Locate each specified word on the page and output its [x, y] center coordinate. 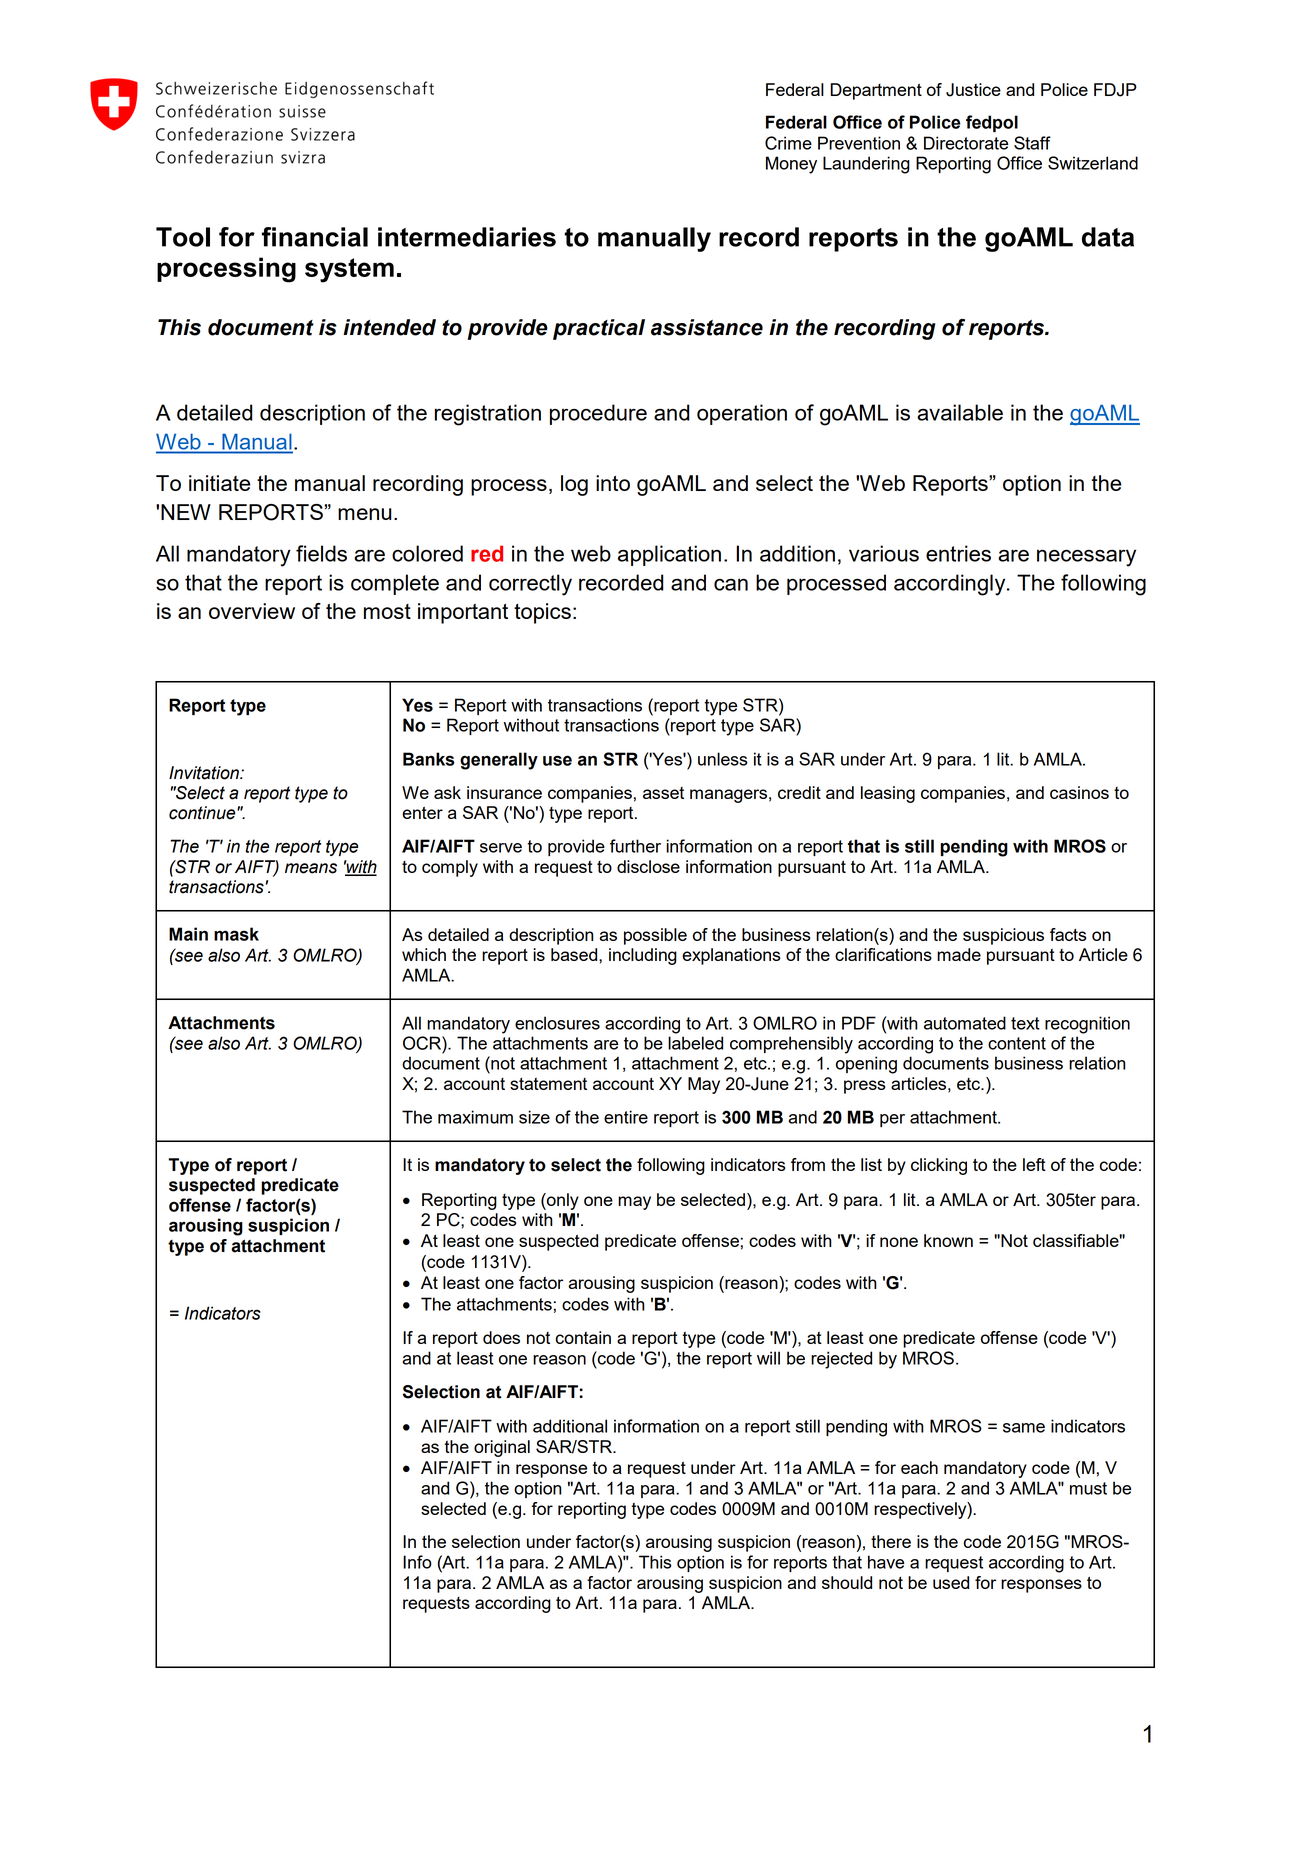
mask [236, 934]
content [1017, 1043]
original [502, 1448]
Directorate [966, 143]
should [847, 1582]
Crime [788, 143]
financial [315, 237]
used [951, 1582]
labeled [695, 1043]
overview [252, 611]
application [669, 555]
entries [958, 553]
